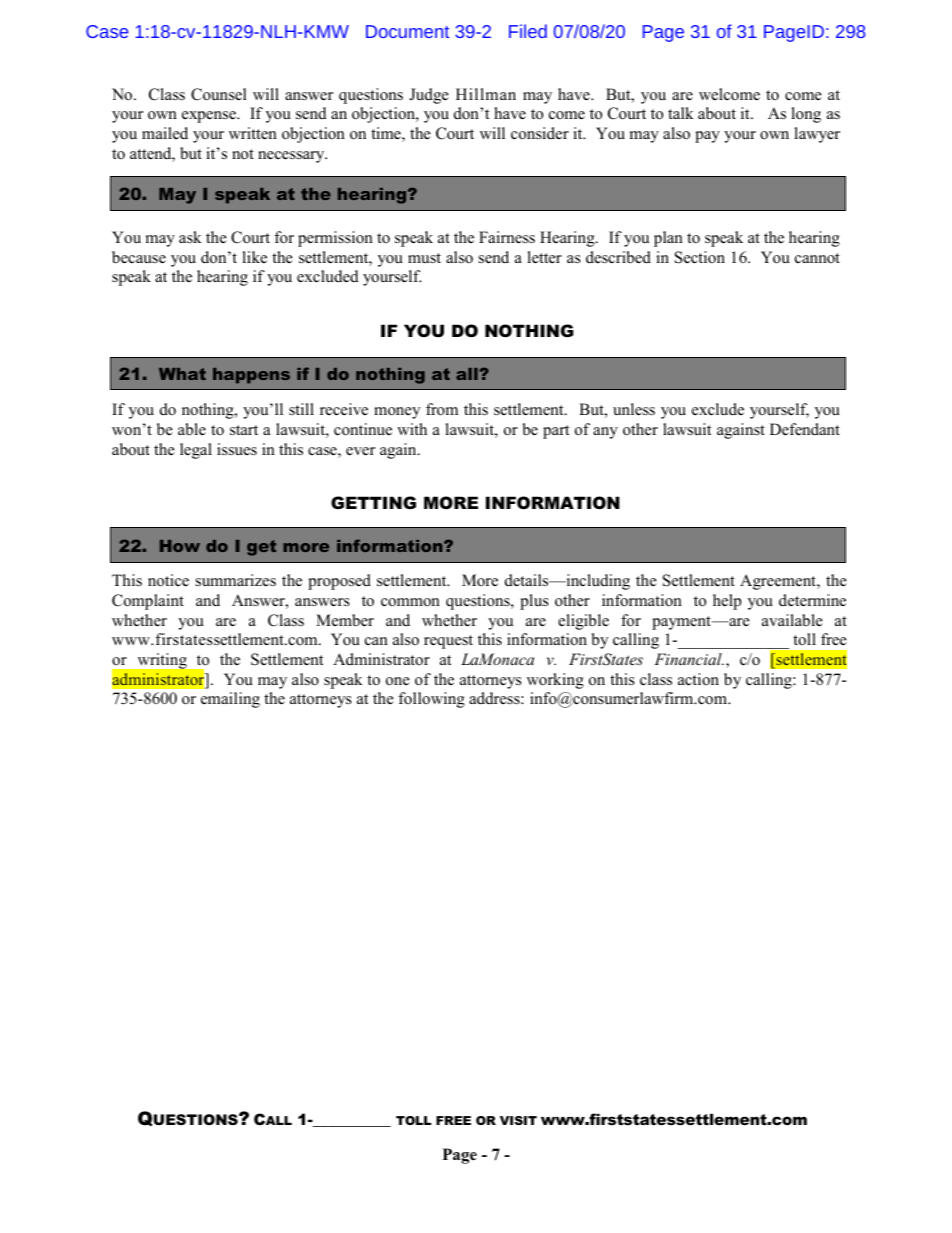 This screenshot has width=952, height=1233. What do you see at coordinates (681, 113) in the screenshot?
I see `talk` at bounding box center [681, 113].
